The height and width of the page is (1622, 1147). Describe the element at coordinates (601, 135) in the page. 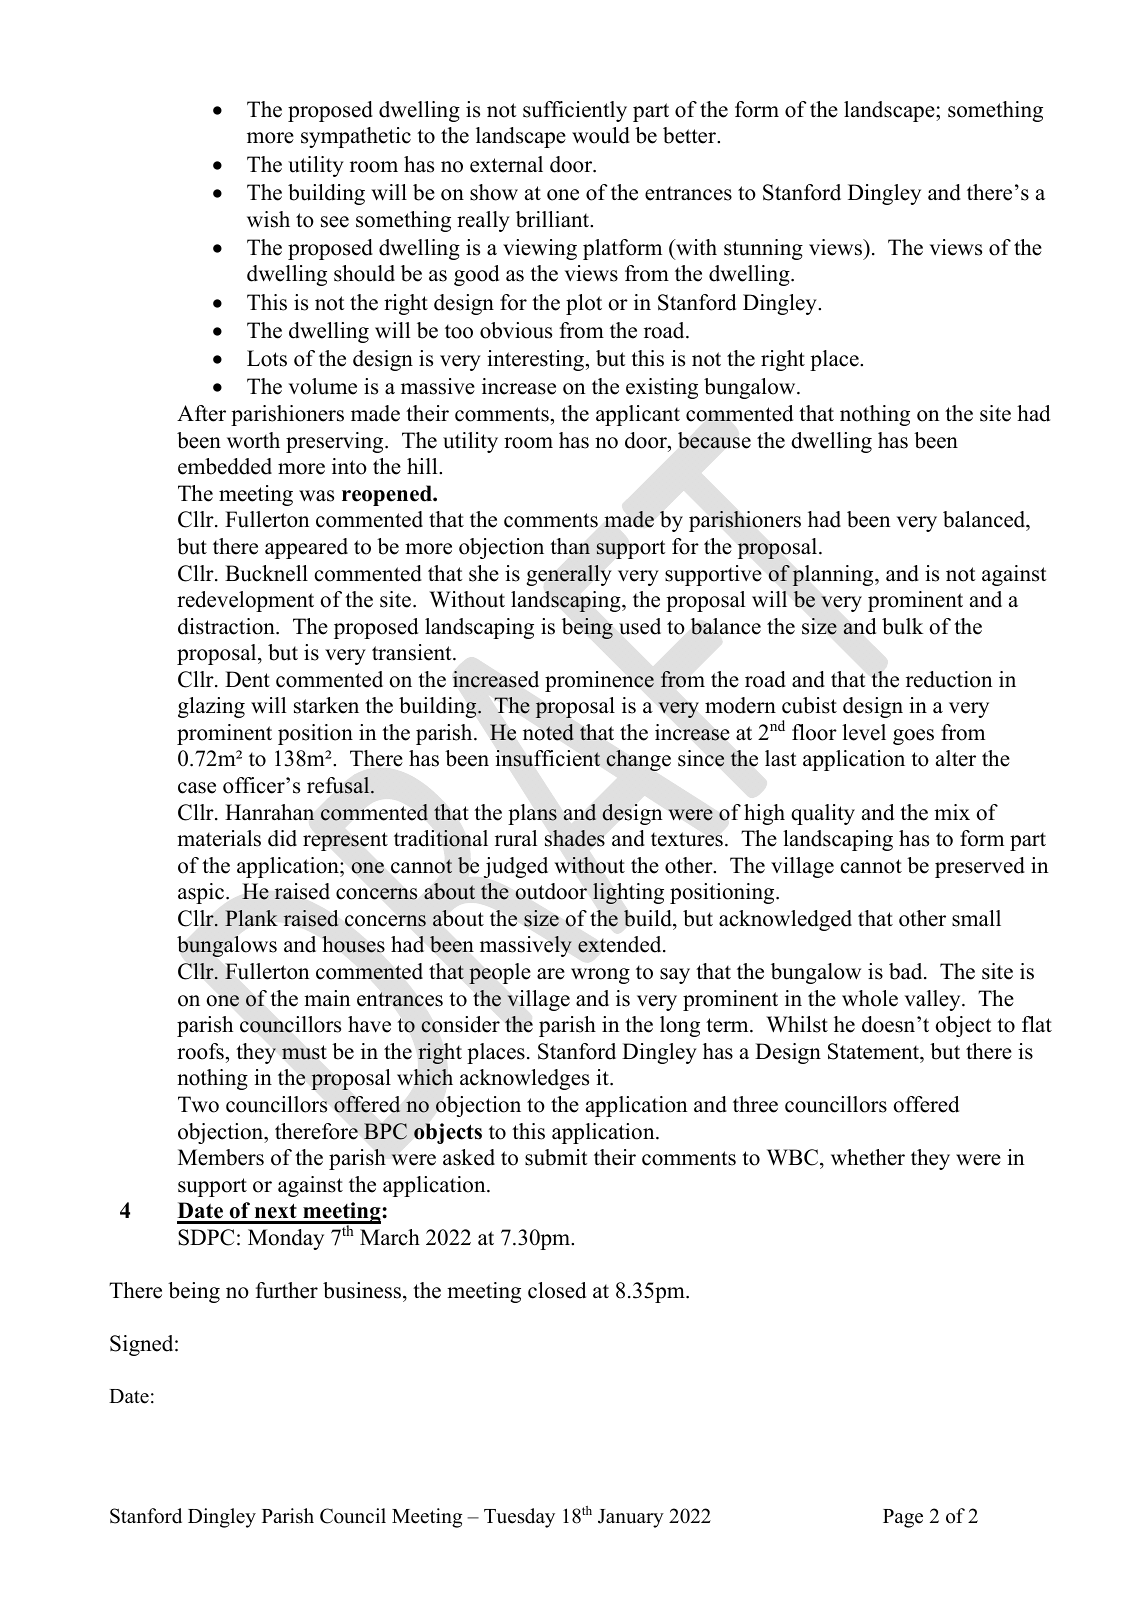

I see `would` at that location.
